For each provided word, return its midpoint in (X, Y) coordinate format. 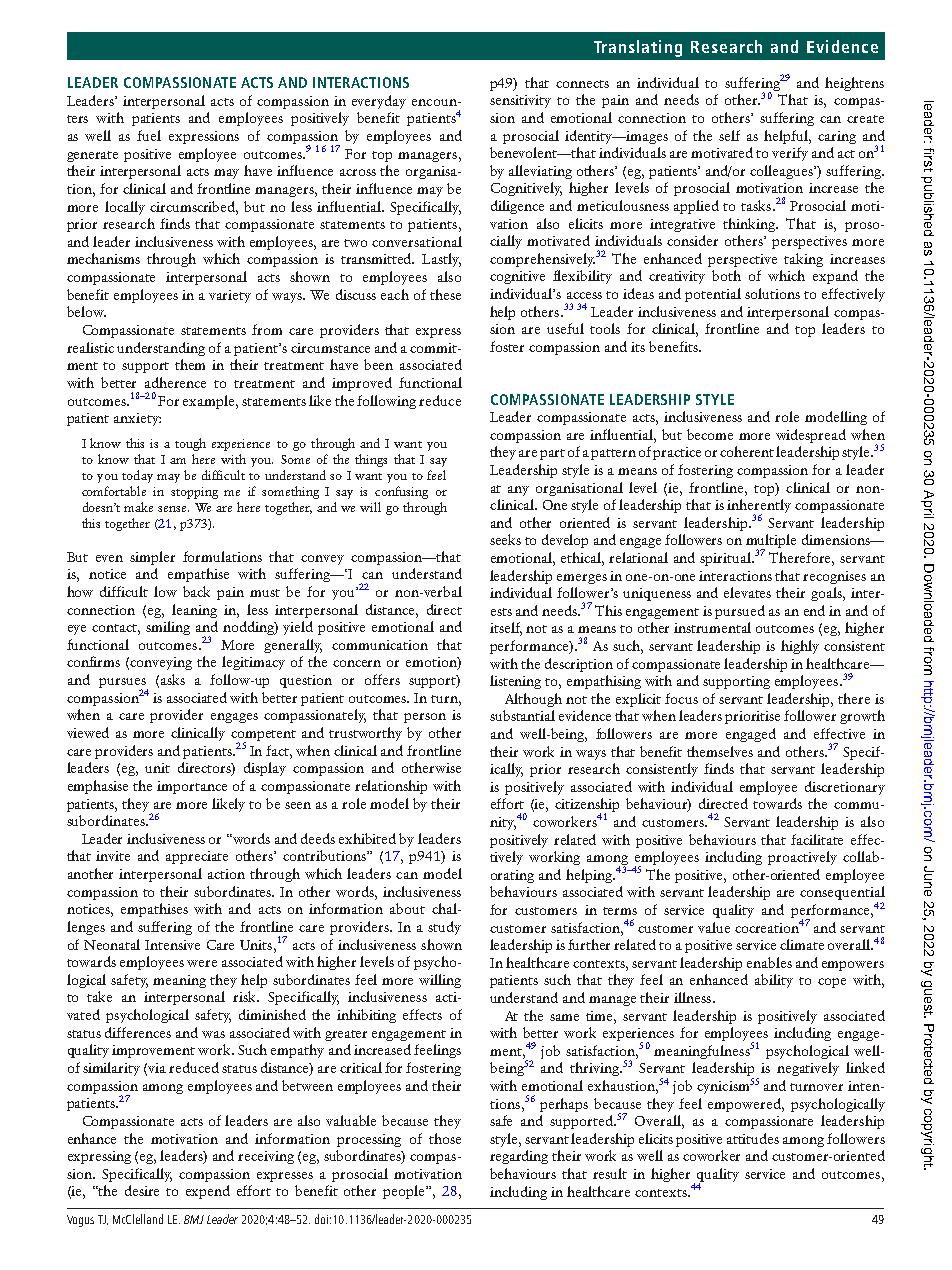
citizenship (587, 806)
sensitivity (520, 101)
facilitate (817, 839)
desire (142, 1190)
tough (190, 444)
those (445, 1138)
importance (192, 787)
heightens (854, 84)
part (552, 454)
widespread (811, 436)
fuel (149, 135)
